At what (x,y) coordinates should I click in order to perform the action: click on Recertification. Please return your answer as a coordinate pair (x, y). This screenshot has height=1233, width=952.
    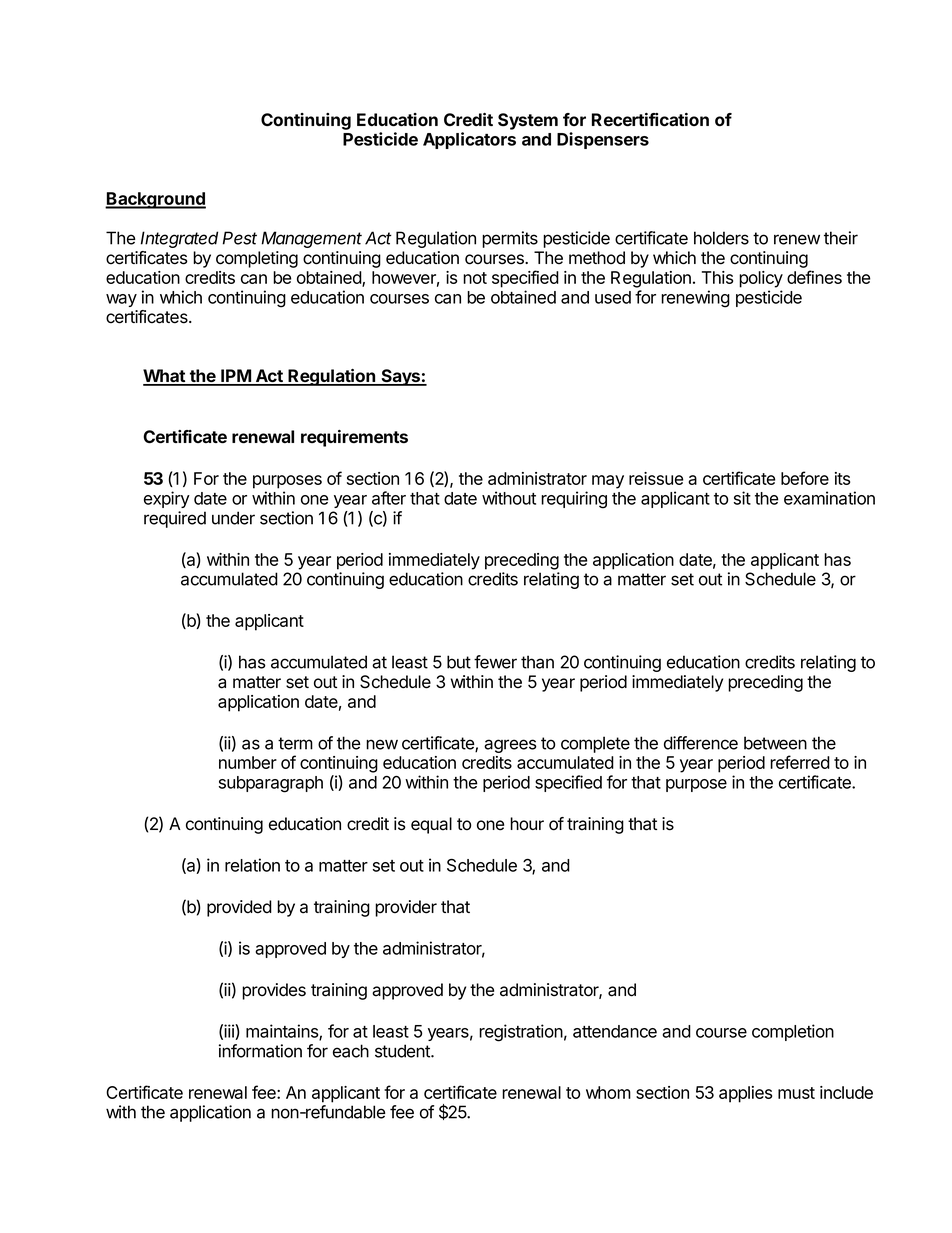
    Looking at the image, I should click on (650, 119).
